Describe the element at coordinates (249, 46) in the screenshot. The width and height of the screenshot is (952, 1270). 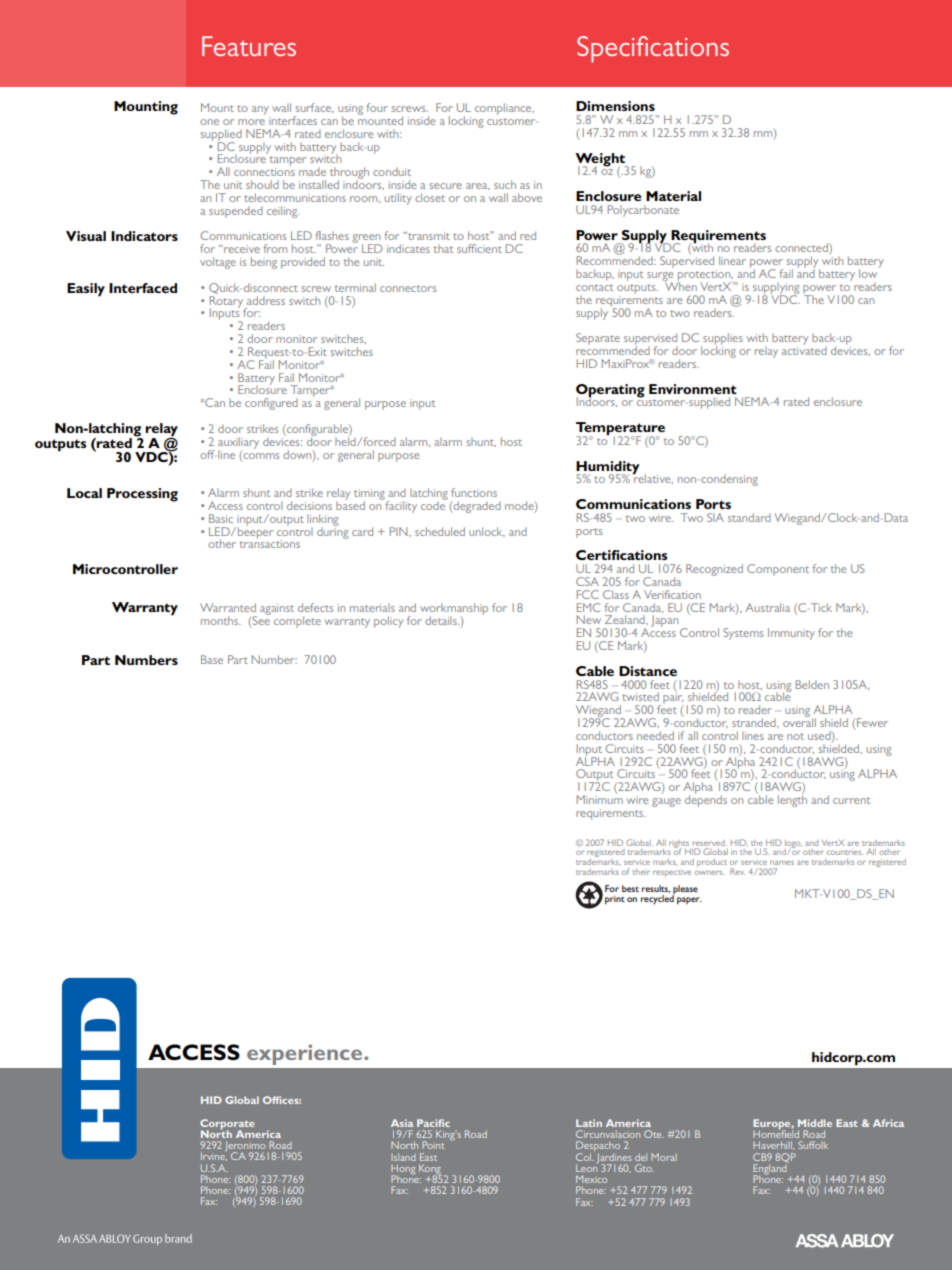
I see `Features` at that location.
